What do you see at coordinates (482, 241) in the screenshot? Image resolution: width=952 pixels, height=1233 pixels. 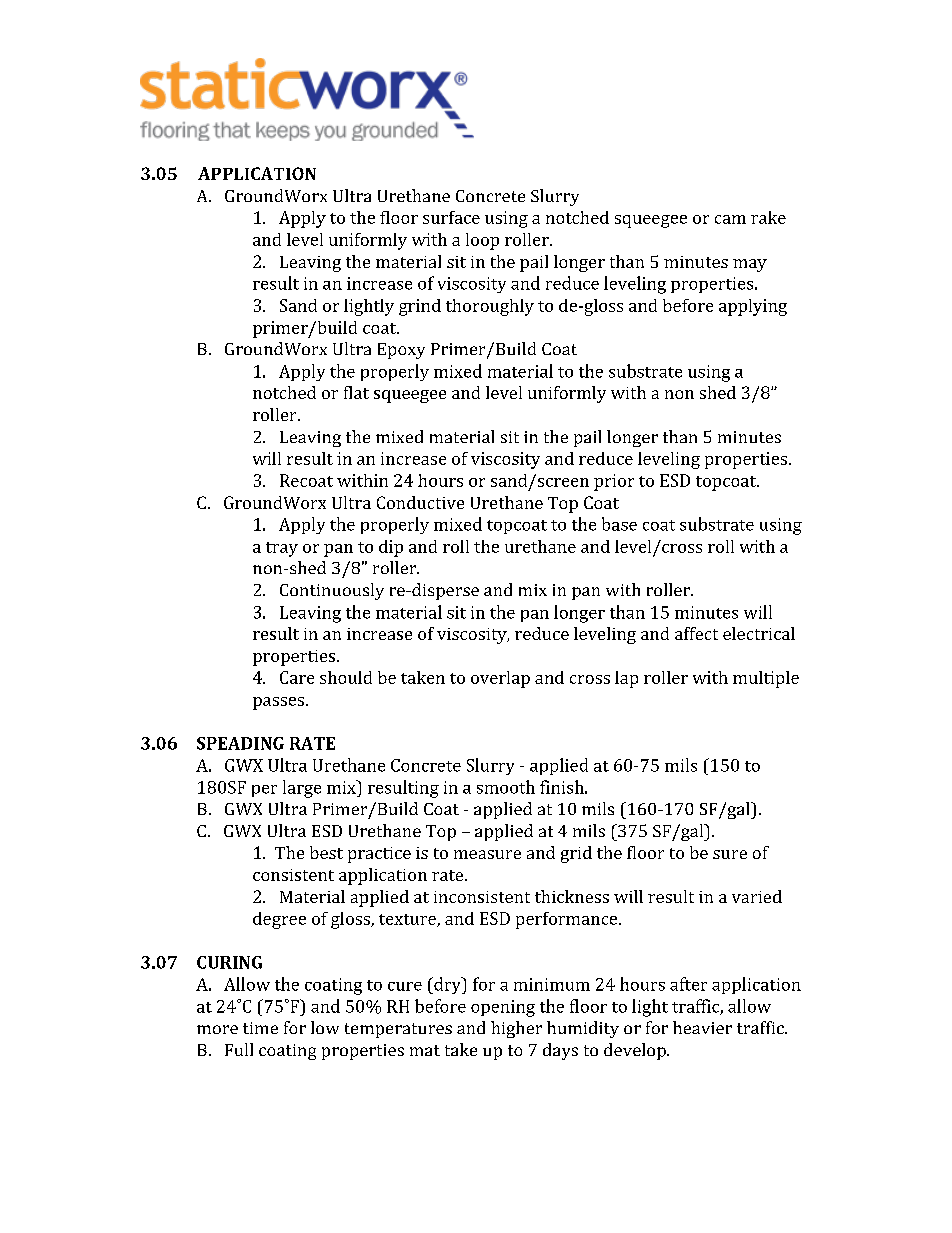 I see `loop` at bounding box center [482, 241].
